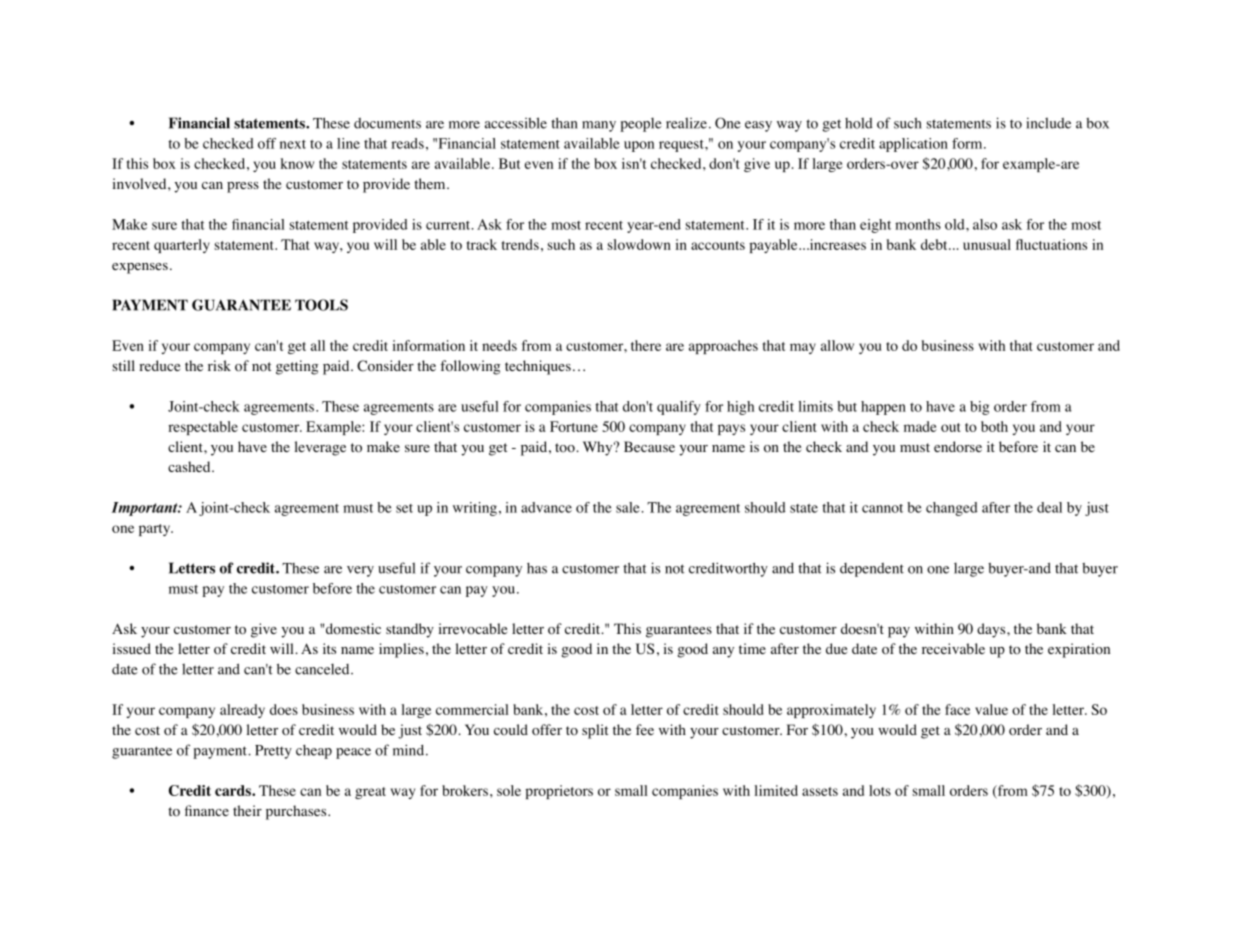  Describe the element at coordinates (913, 145) in the image. I see `application` at that location.
